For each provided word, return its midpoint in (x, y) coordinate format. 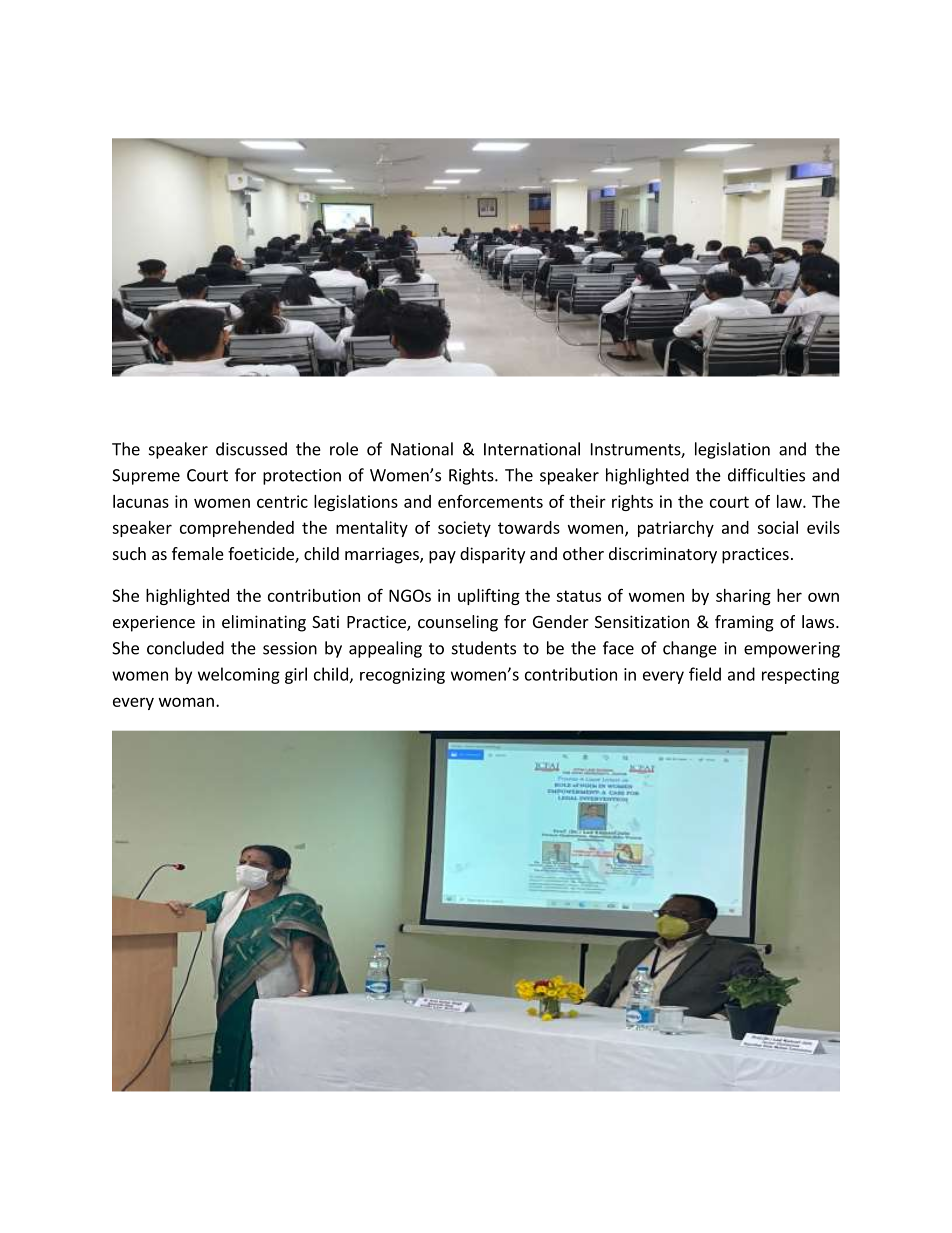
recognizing (402, 676)
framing (744, 623)
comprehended (237, 529)
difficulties (766, 475)
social (777, 527)
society (464, 529)
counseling (458, 623)
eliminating (264, 623)
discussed (251, 449)
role (344, 449)
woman (186, 702)
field (705, 674)
